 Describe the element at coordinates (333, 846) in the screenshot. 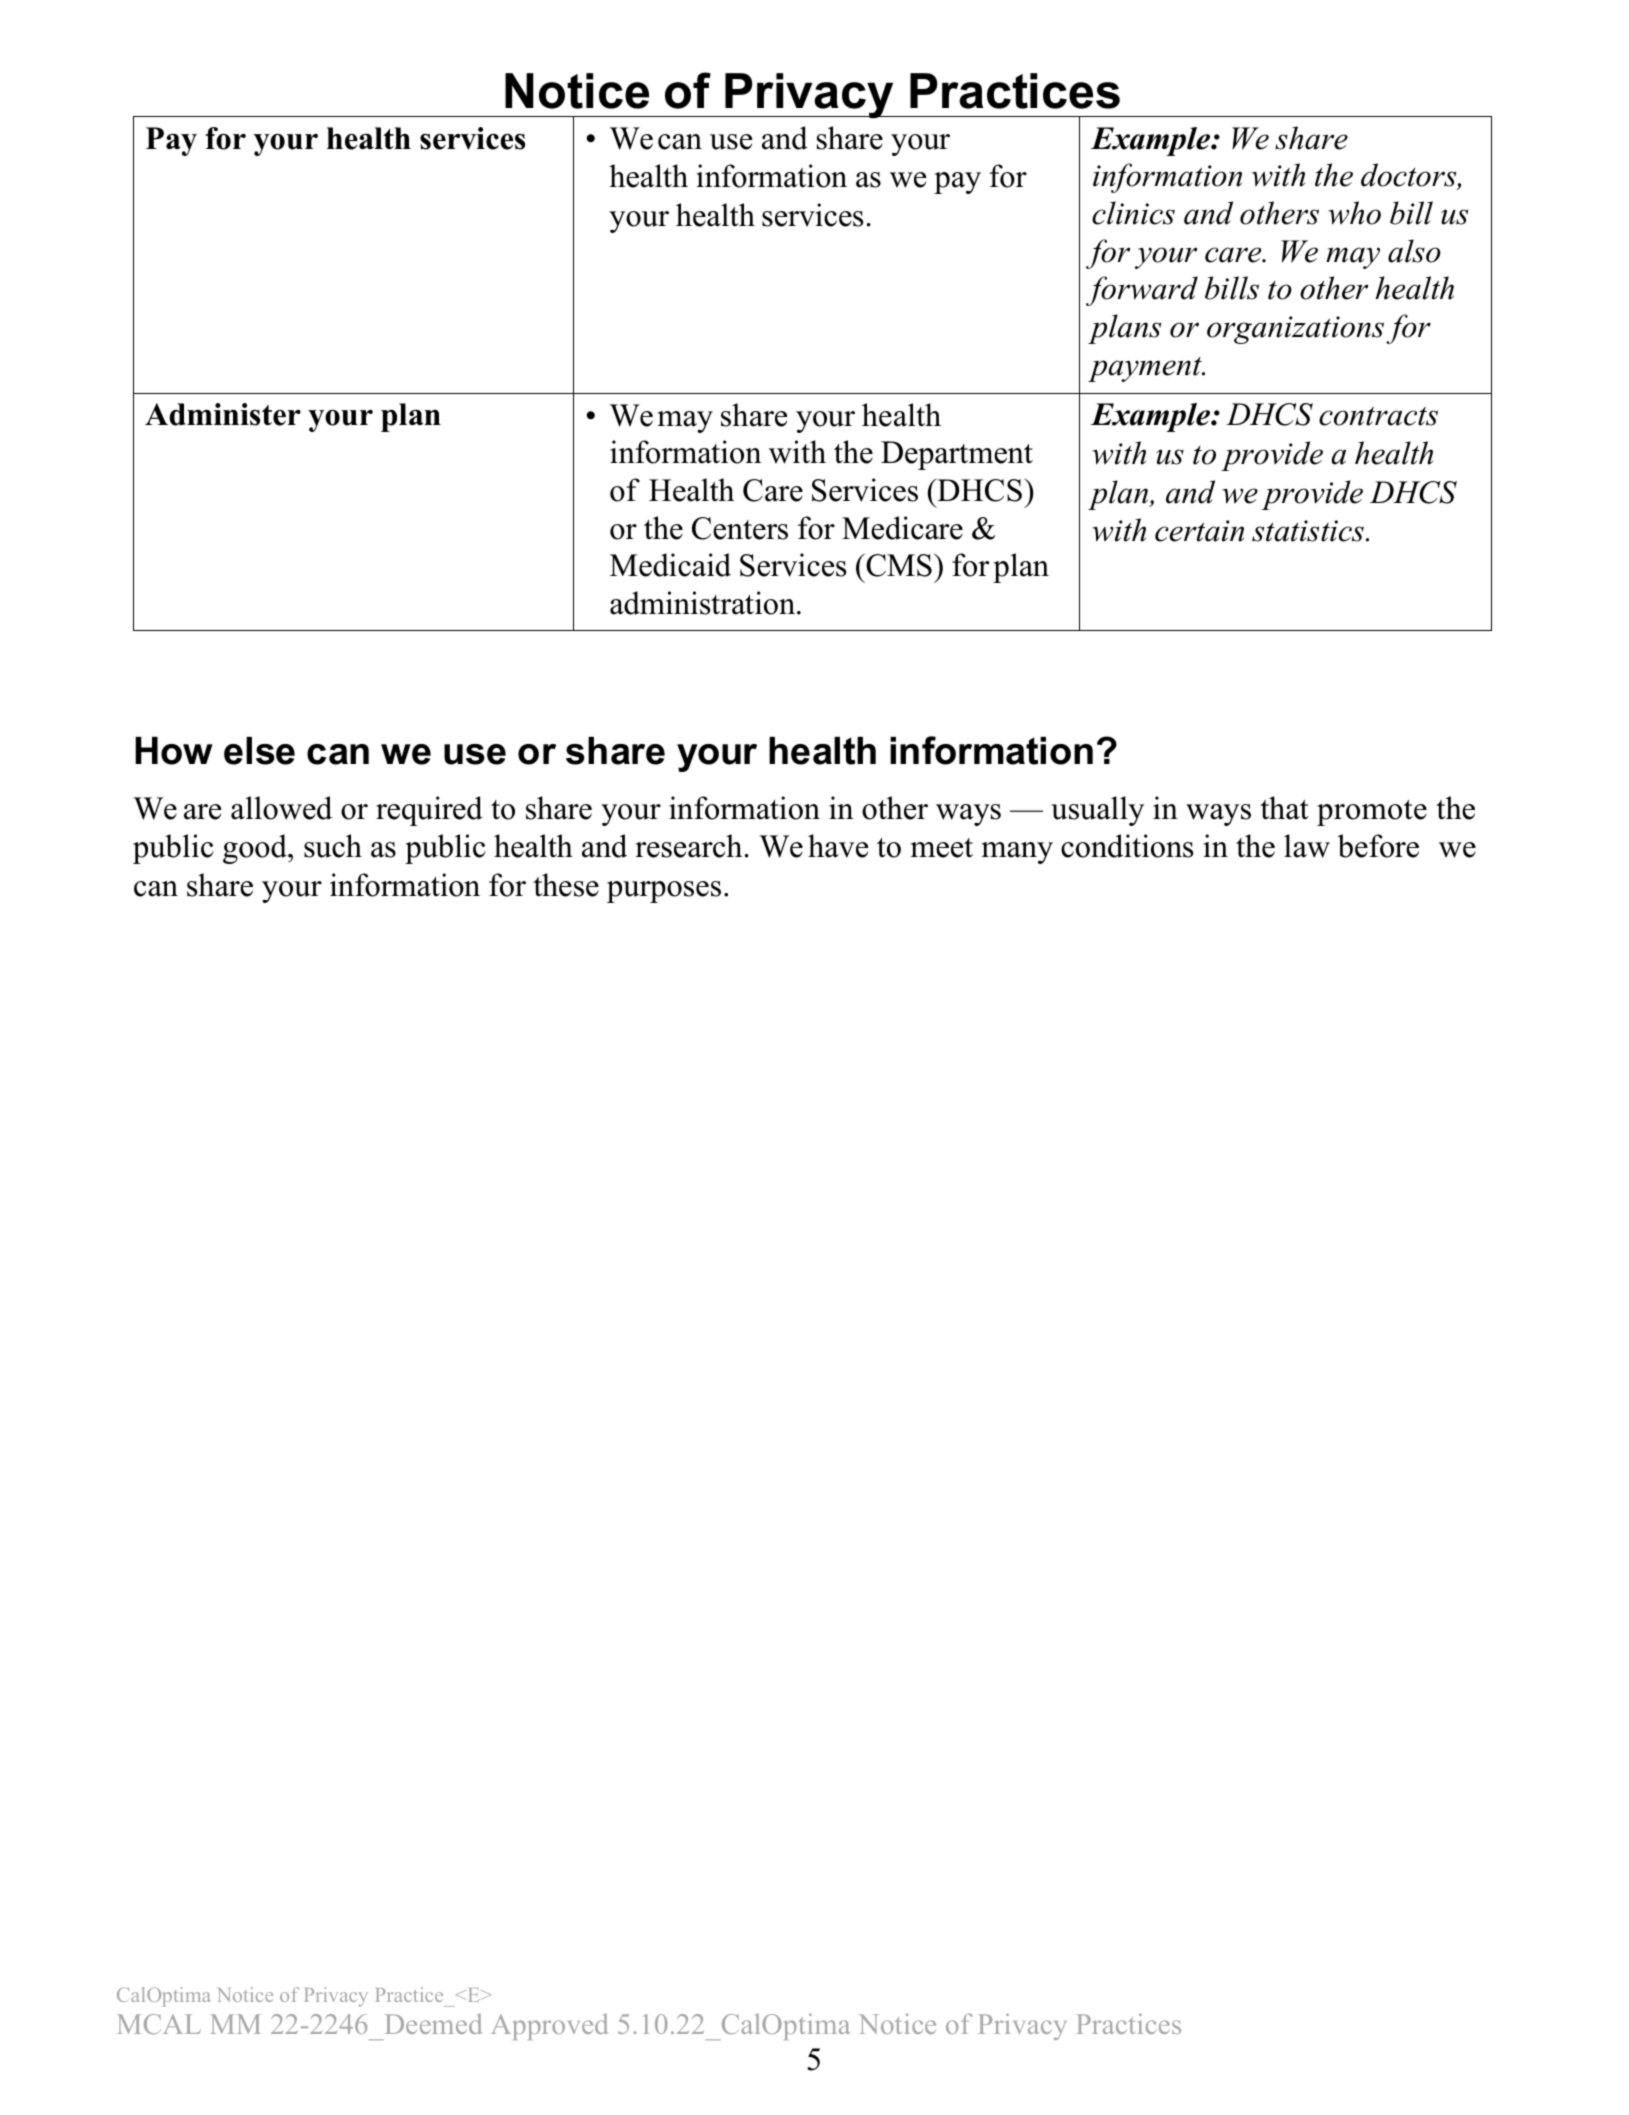

I see `such` at that location.
